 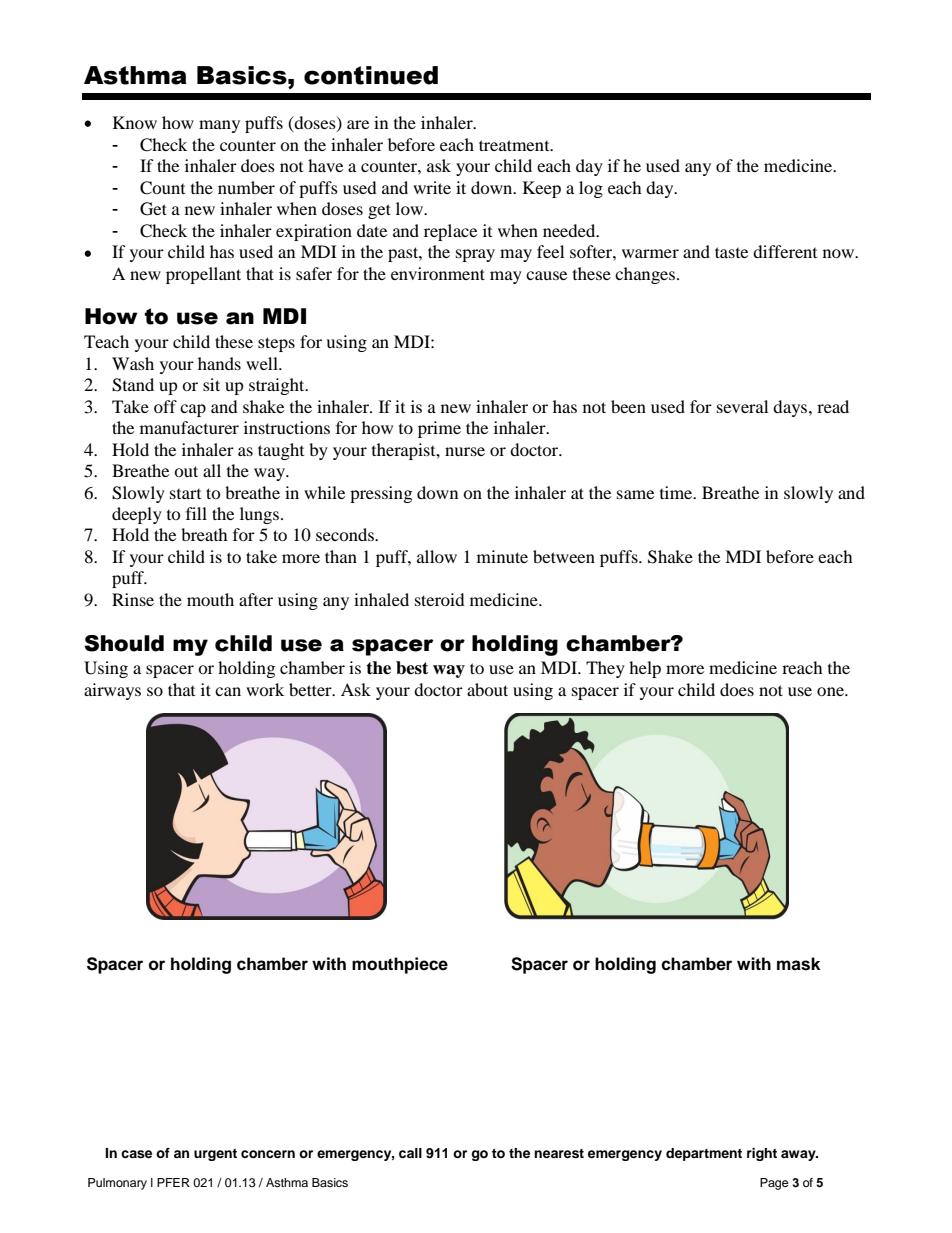 What do you see at coordinates (487, 689) in the page?
I see `about` at bounding box center [487, 689].
